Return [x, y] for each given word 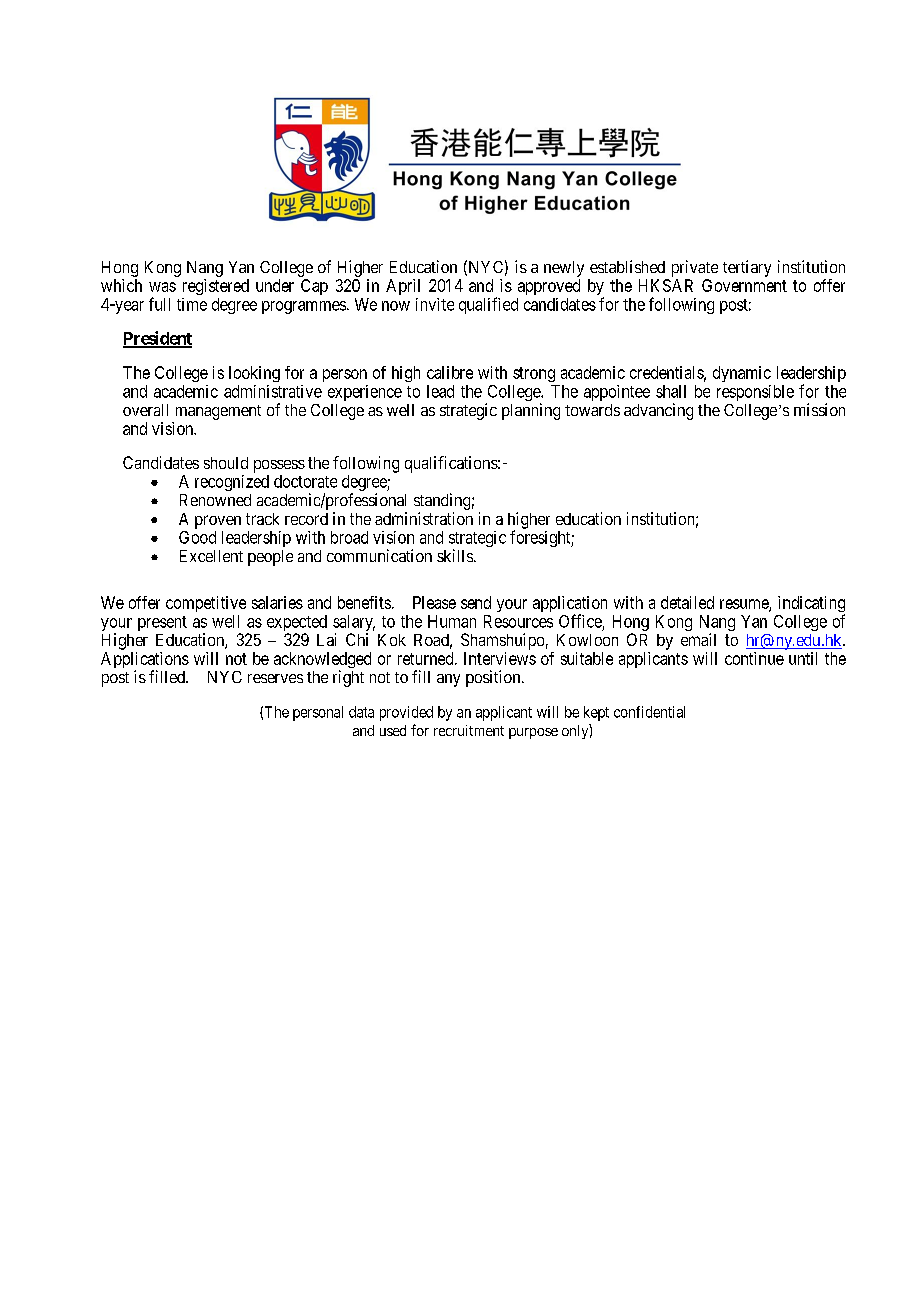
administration [424, 518]
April [403, 287]
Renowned [215, 500]
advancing [658, 411]
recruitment [469, 730]
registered [216, 287]
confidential [649, 712]
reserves [275, 678]
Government [744, 285]
